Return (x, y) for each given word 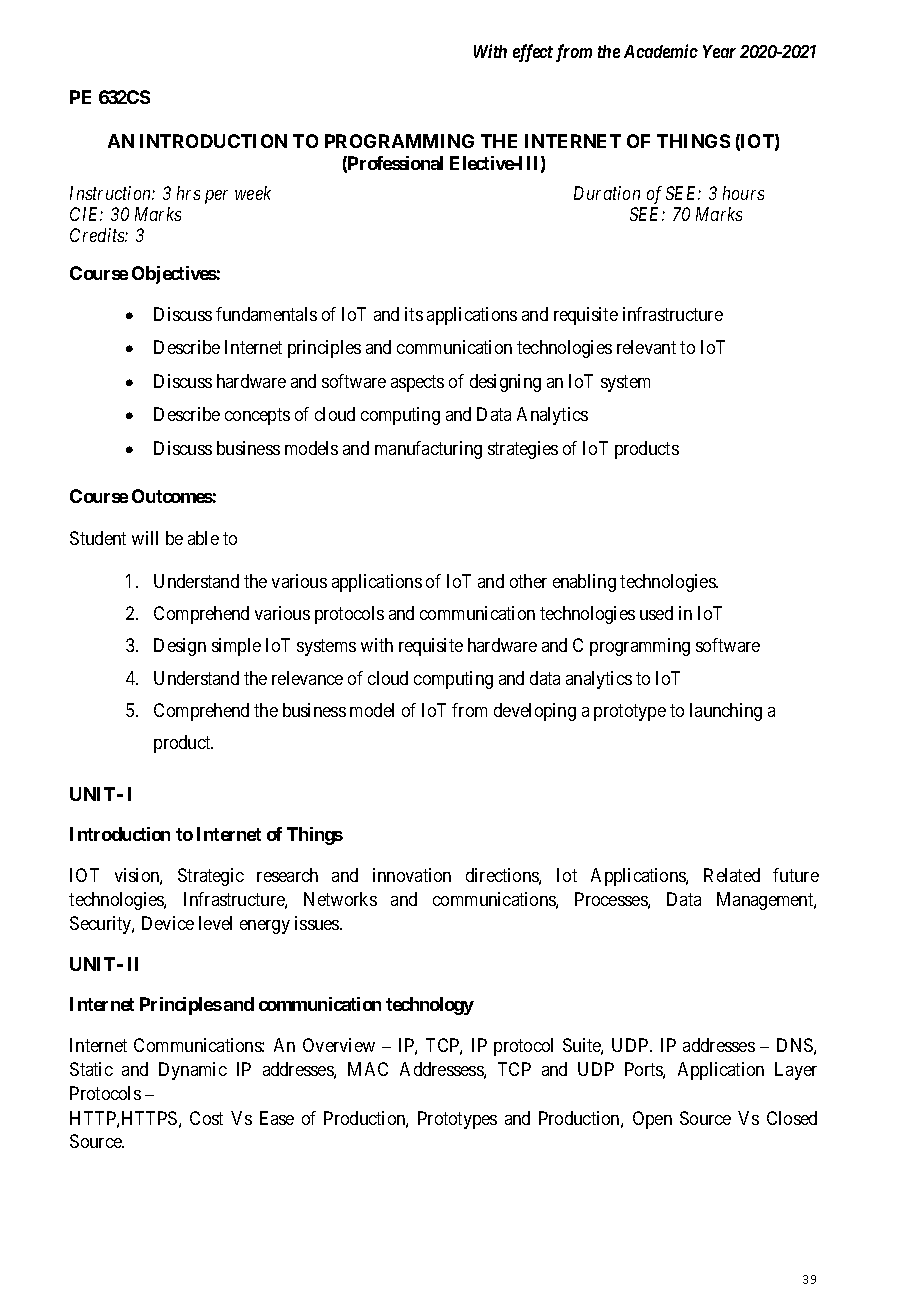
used (656, 613)
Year (719, 51)
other (528, 581)
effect (533, 53)
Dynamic (193, 1071)
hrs (188, 193)
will (145, 538)
